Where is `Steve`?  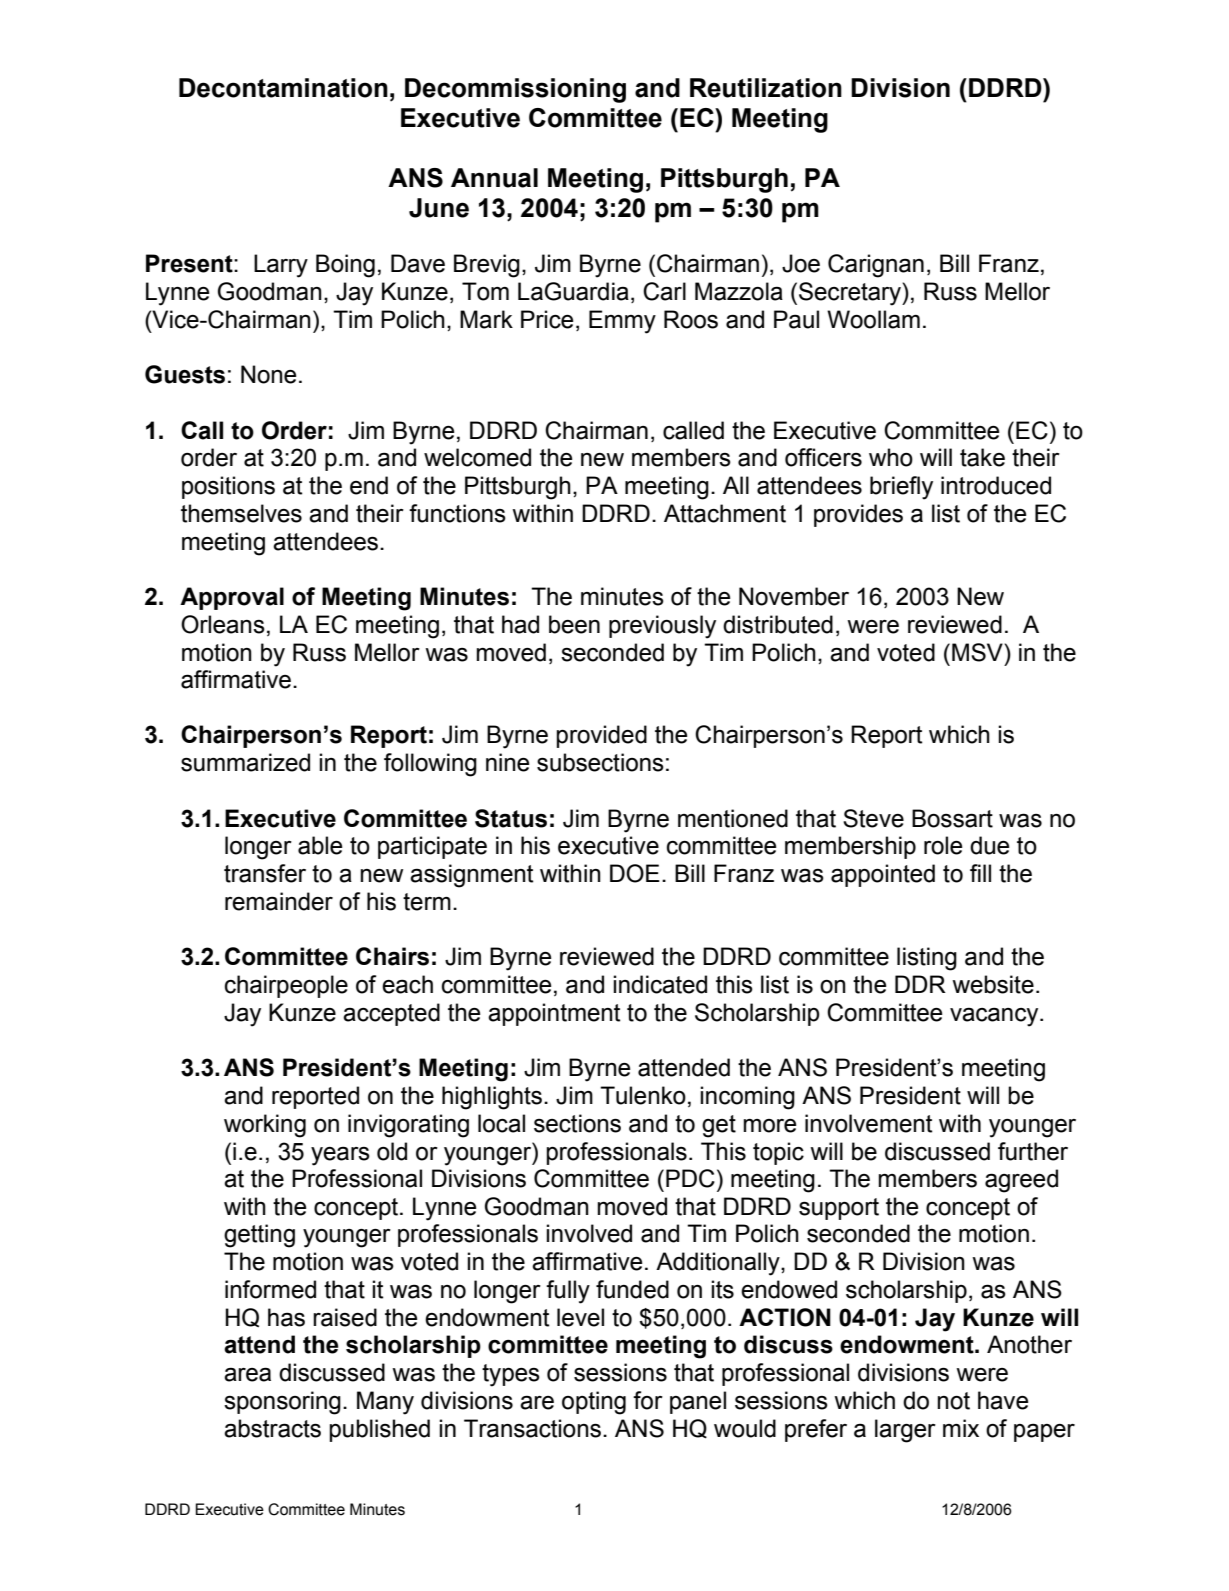 Steve is located at coordinates (873, 818).
